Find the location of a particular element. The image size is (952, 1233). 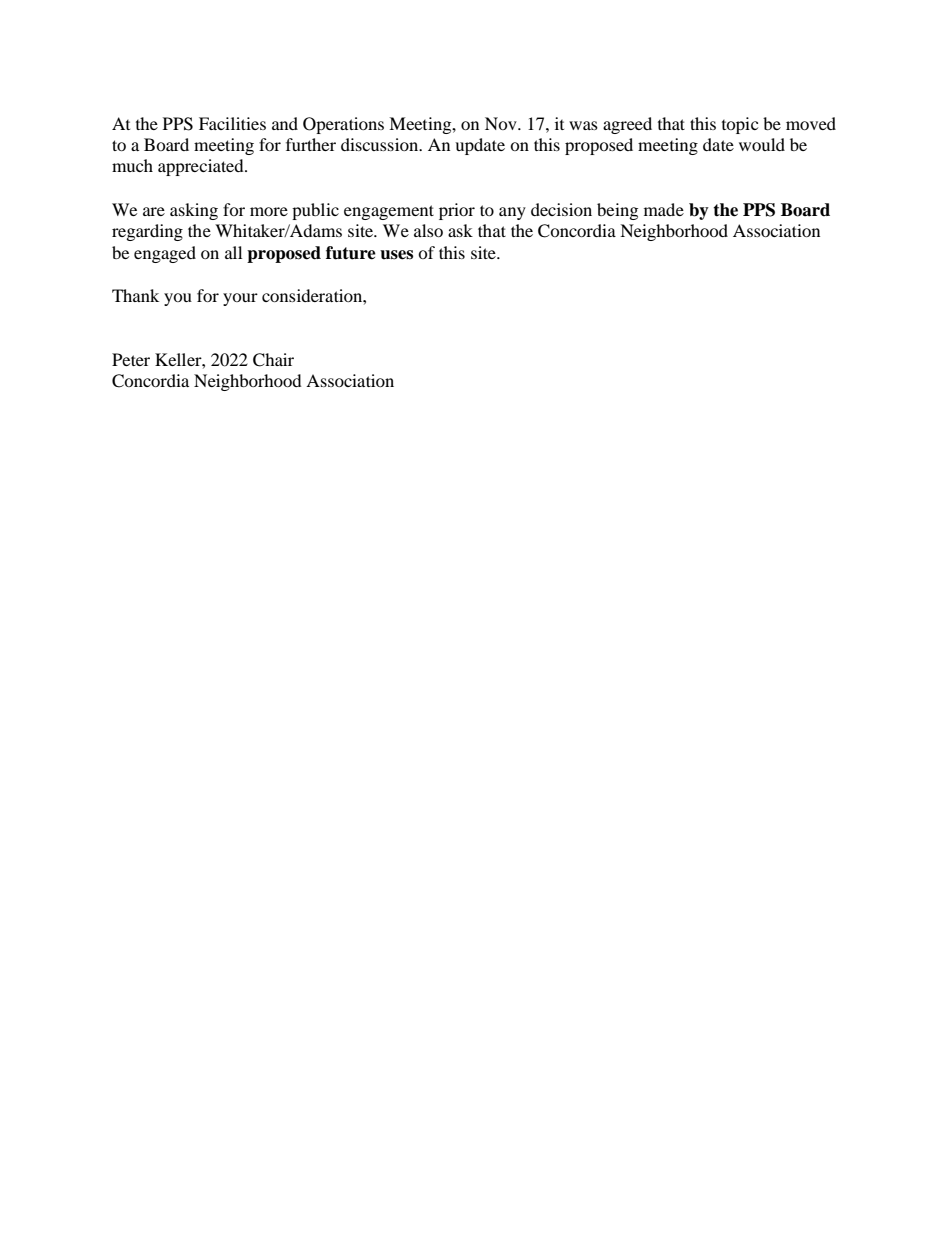

prior is located at coordinates (457, 211).
